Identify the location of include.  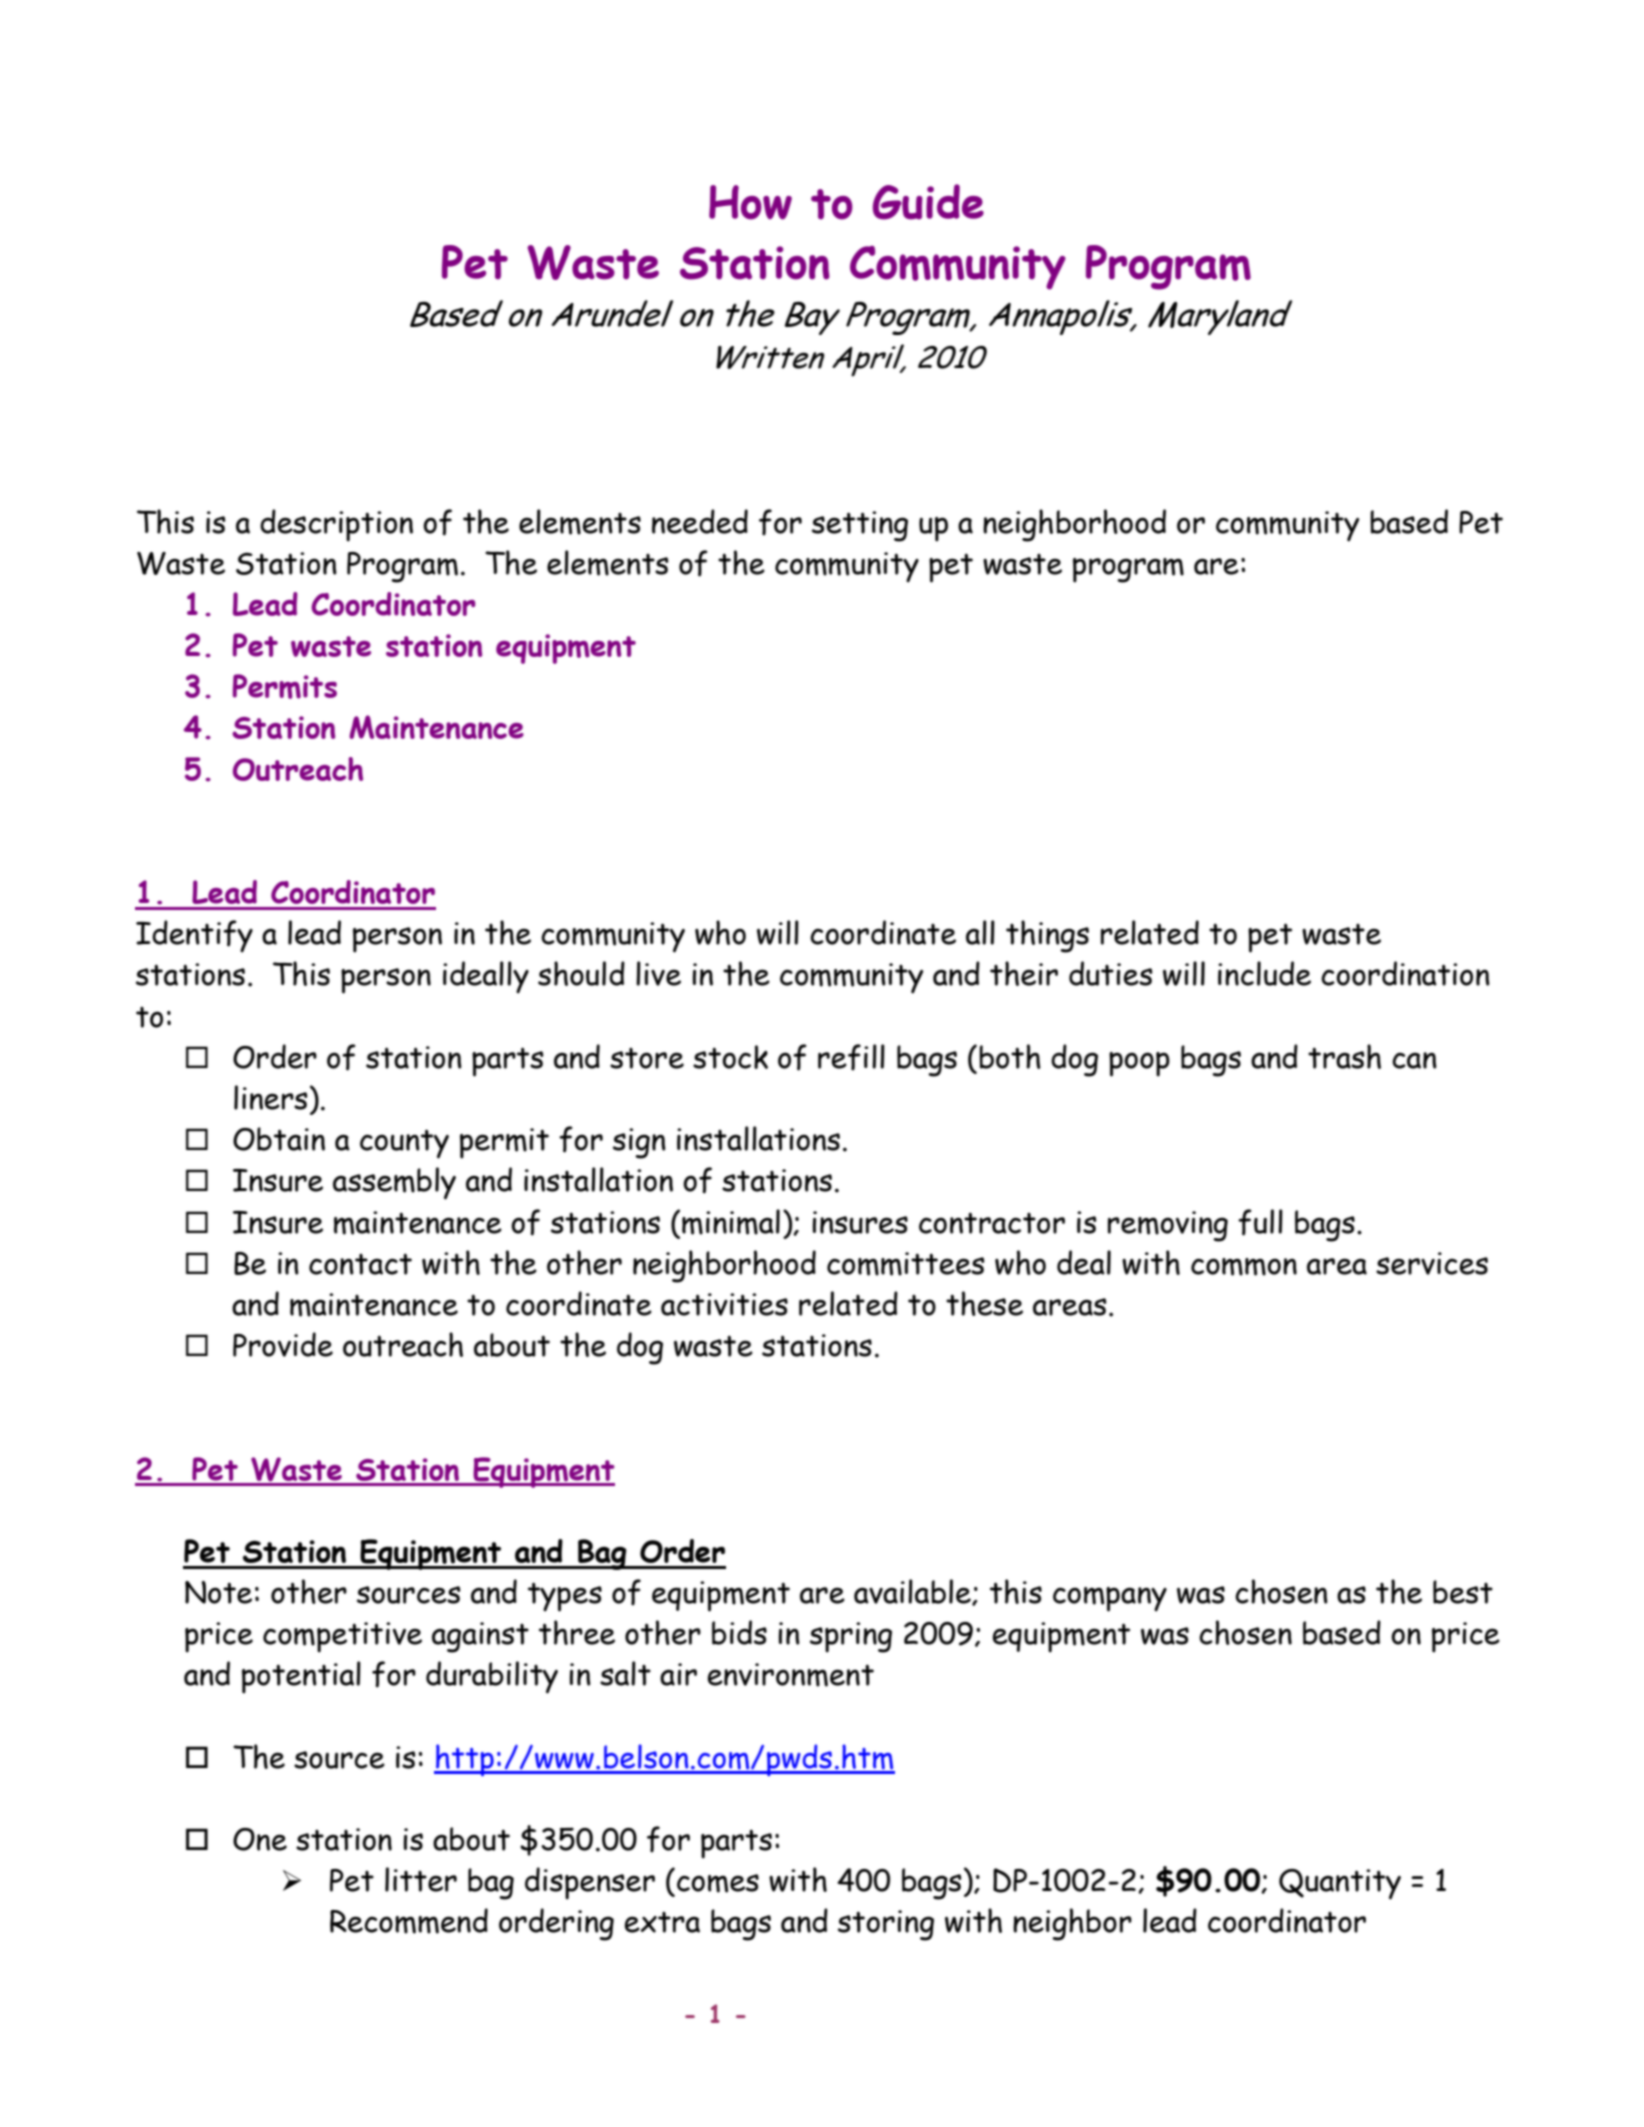
(1264, 973).
